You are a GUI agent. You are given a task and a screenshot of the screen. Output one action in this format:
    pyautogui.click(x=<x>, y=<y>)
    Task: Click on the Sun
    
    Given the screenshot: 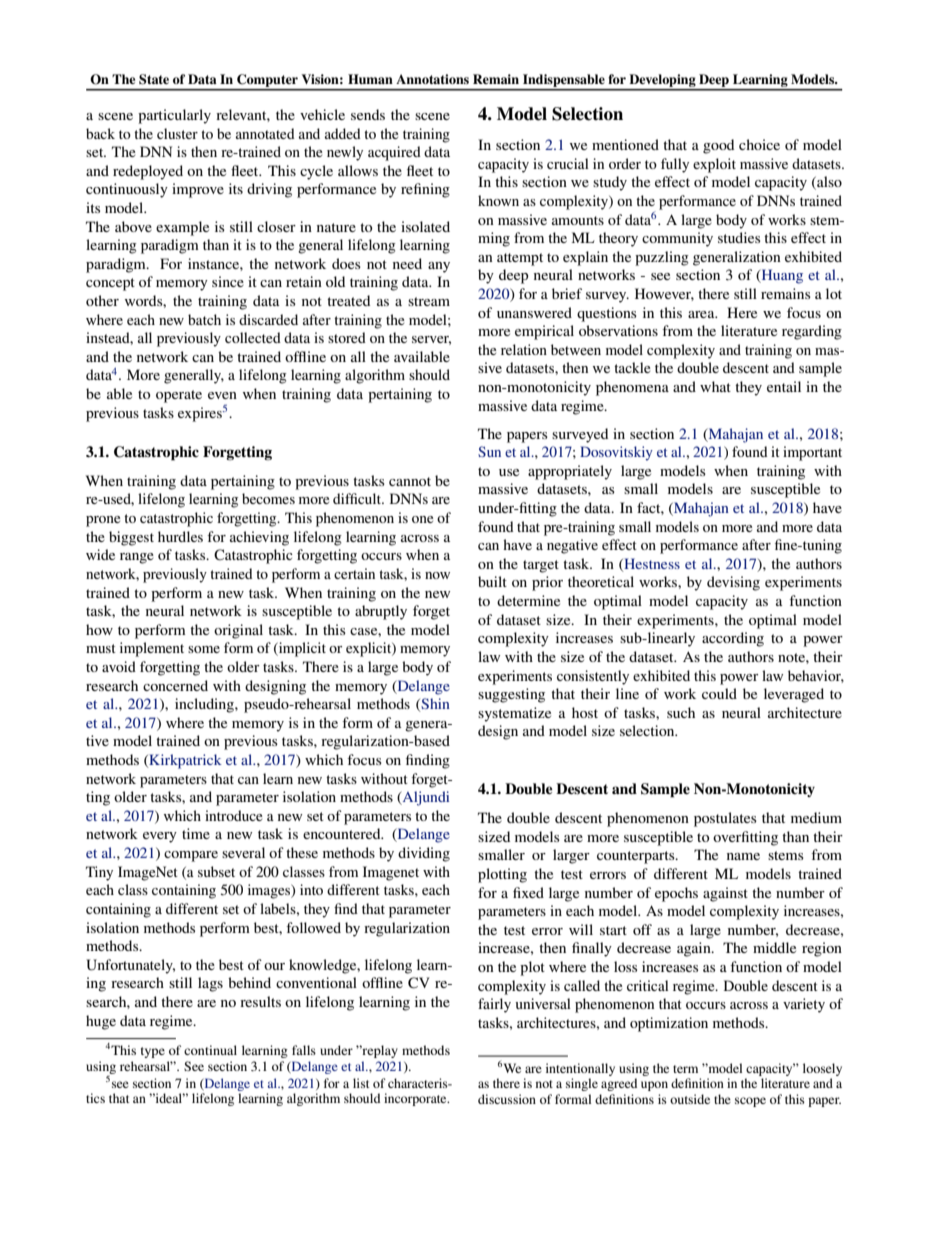 What is the action you would take?
    pyautogui.click(x=489, y=451)
